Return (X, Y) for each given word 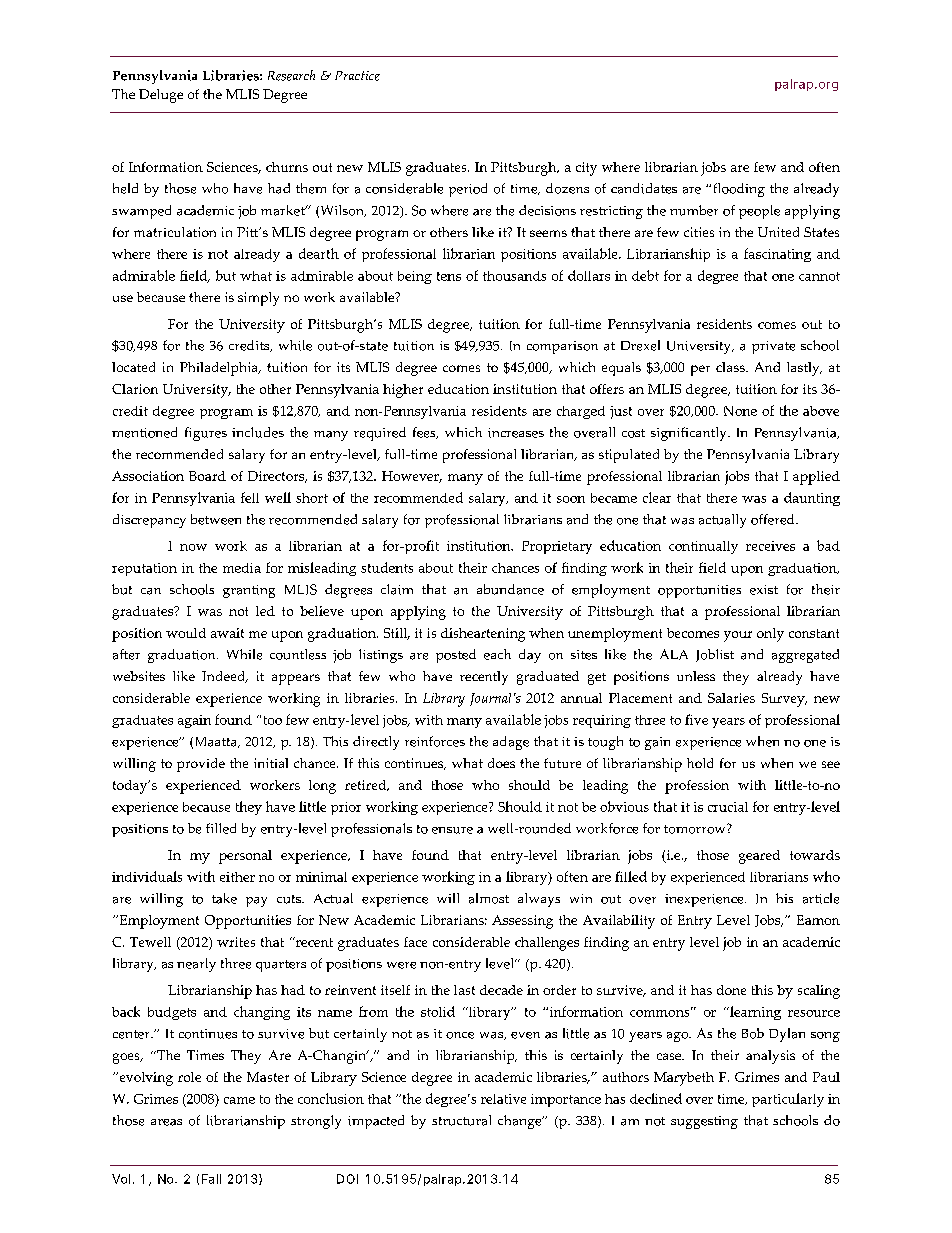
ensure (452, 830)
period (468, 190)
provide (201, 765)
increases (516, 433)
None (740, 411)
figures (206, 434)
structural (461, 1120)
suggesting (704, 1122)
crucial (728, 807)
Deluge (161, 96)
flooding (739, 190)
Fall (211, 1179)
